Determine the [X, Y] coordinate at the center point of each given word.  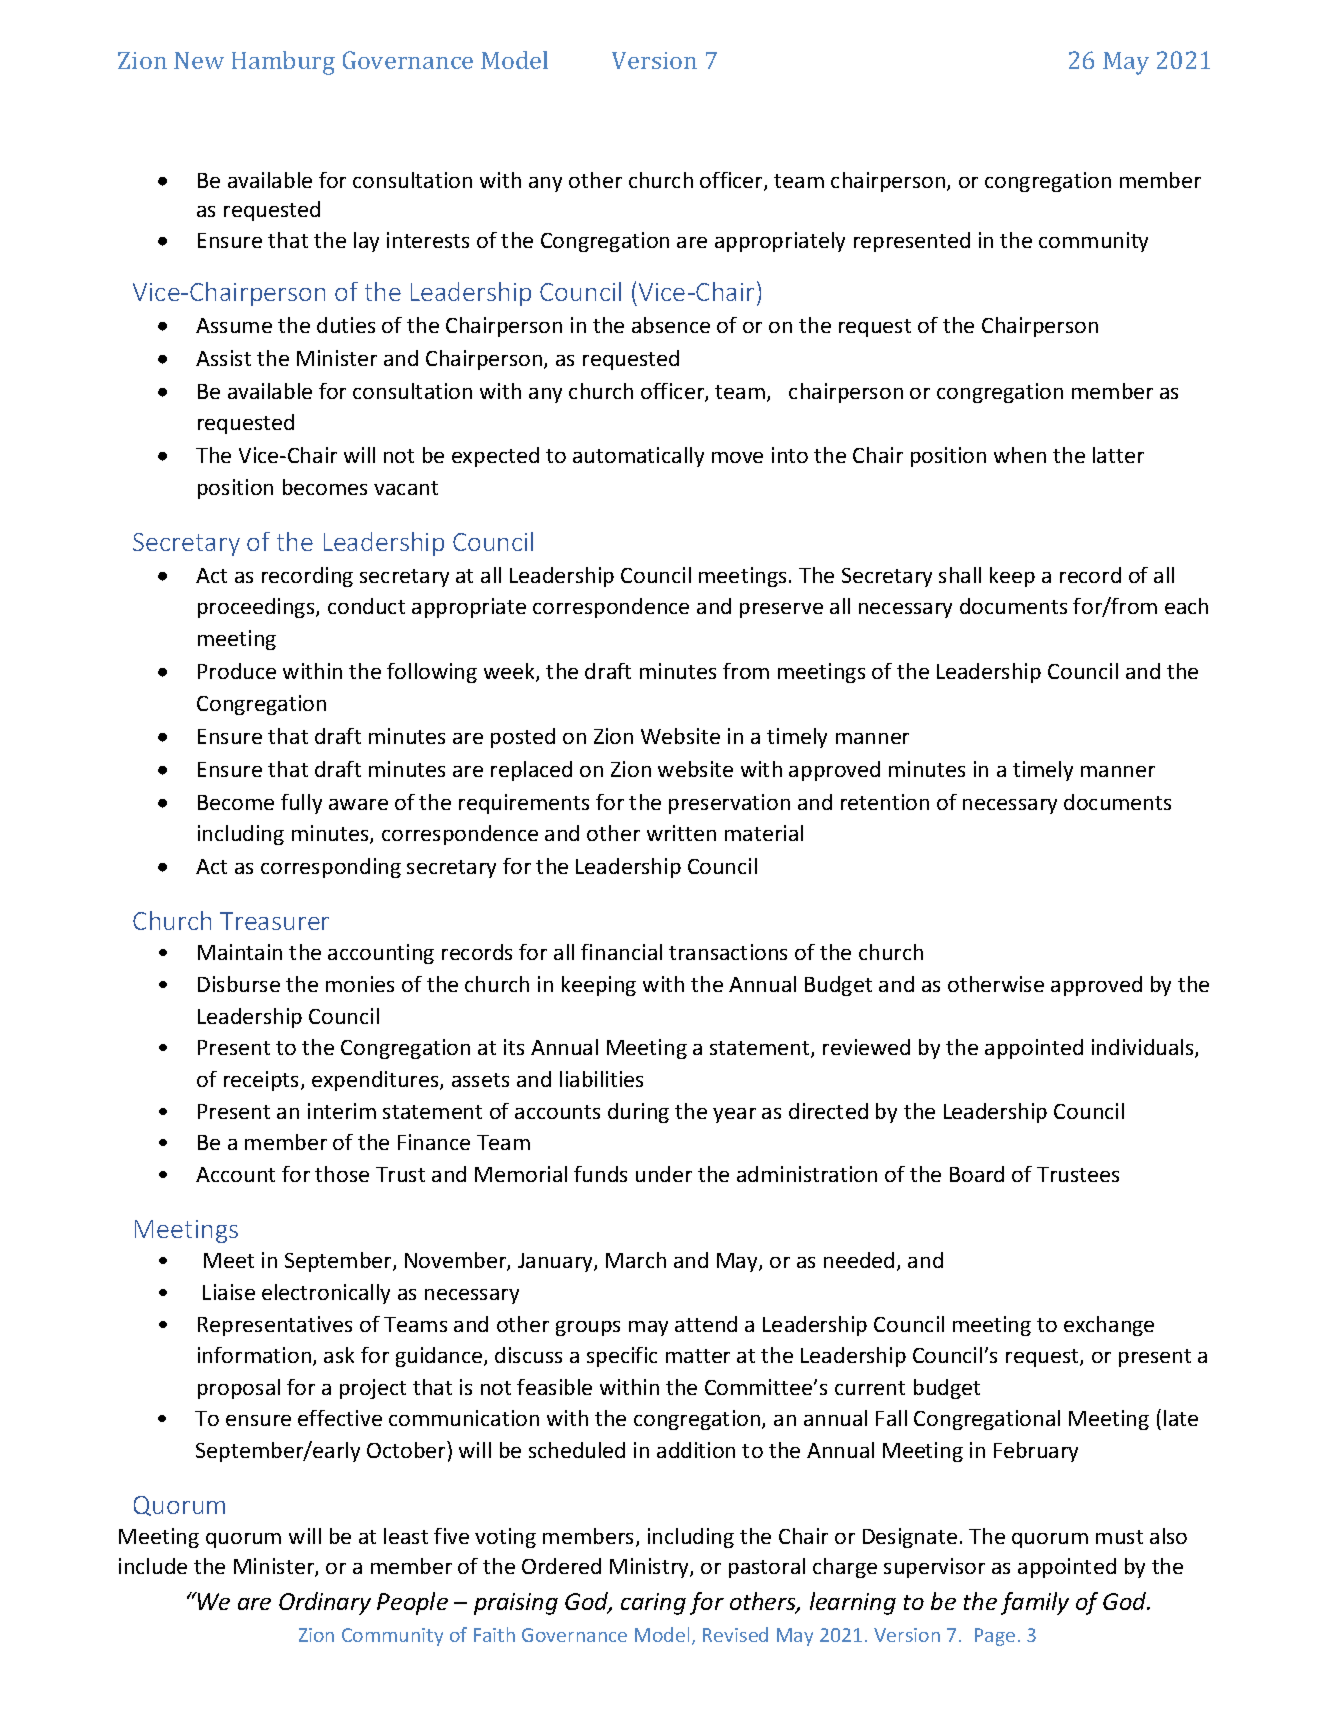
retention [885, 802]
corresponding [331, 868]
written [681, 833]
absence [671, 325]
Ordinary [325, 1603]
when [1020, 455]
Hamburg [283, 63]
